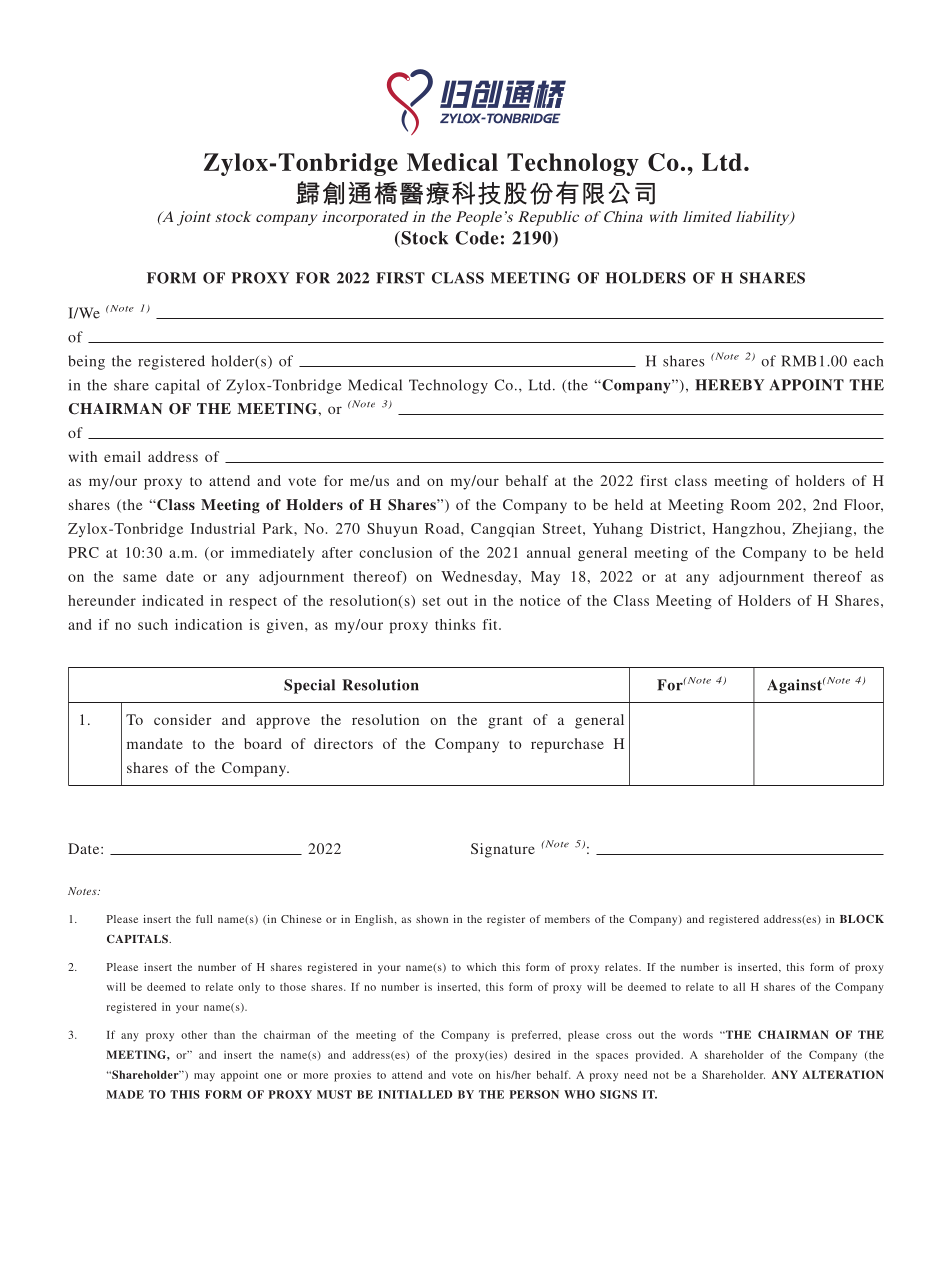 The height and width of the document is (1270, 952). Describe the element at coordinates (843, 1074) in the document. I see `ALTERATION` at that location.
